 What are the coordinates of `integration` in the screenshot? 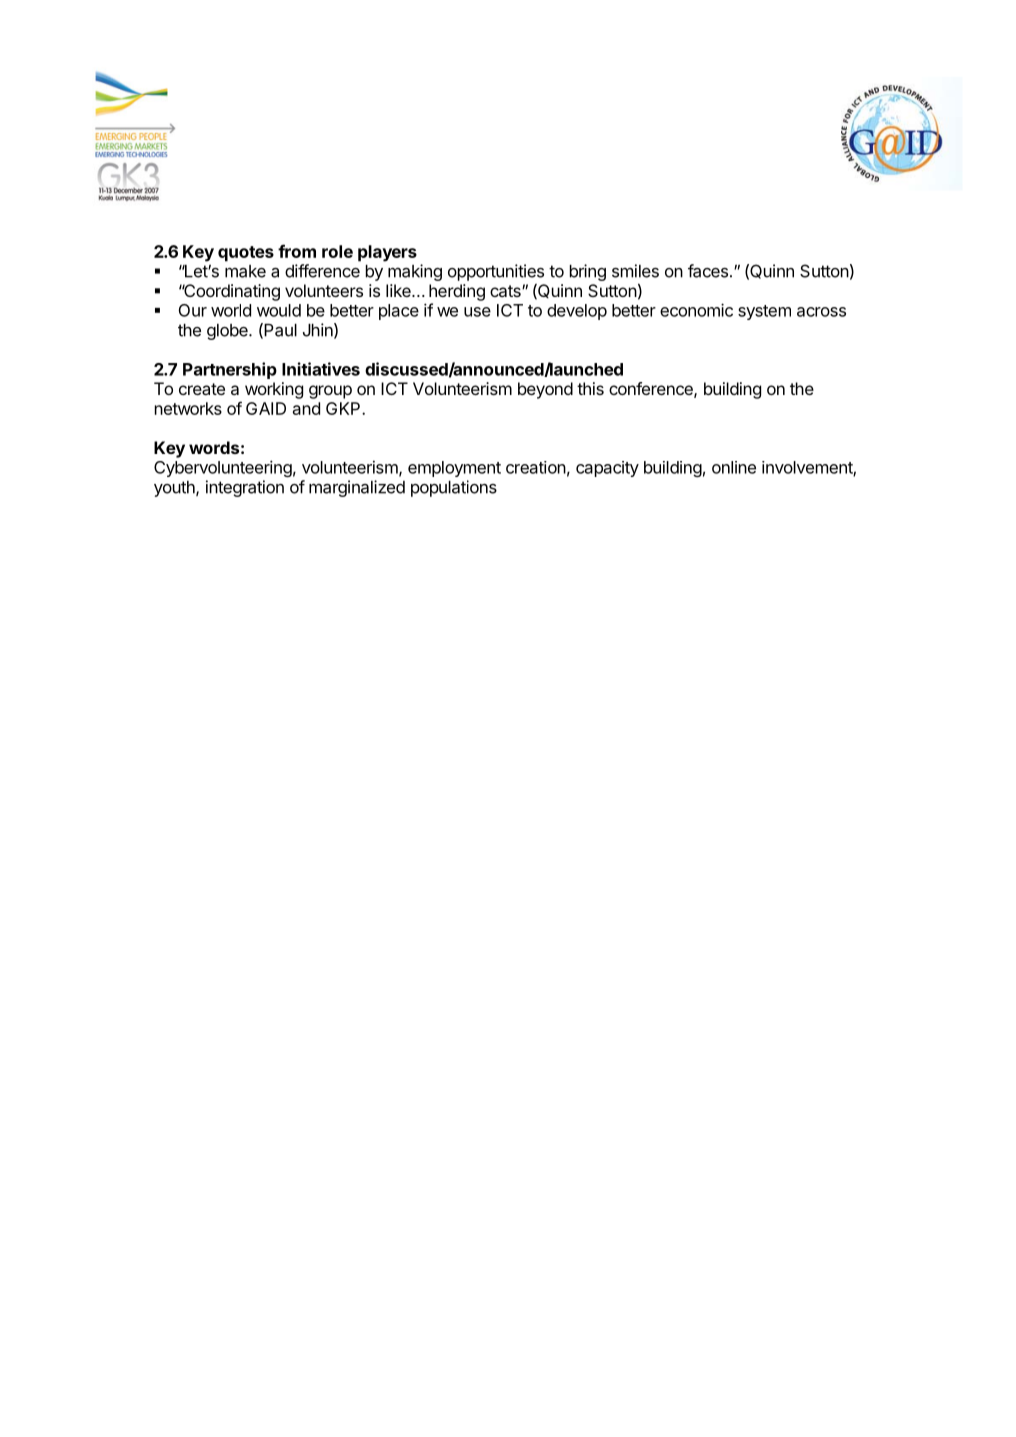 It's located at (245, 488).
